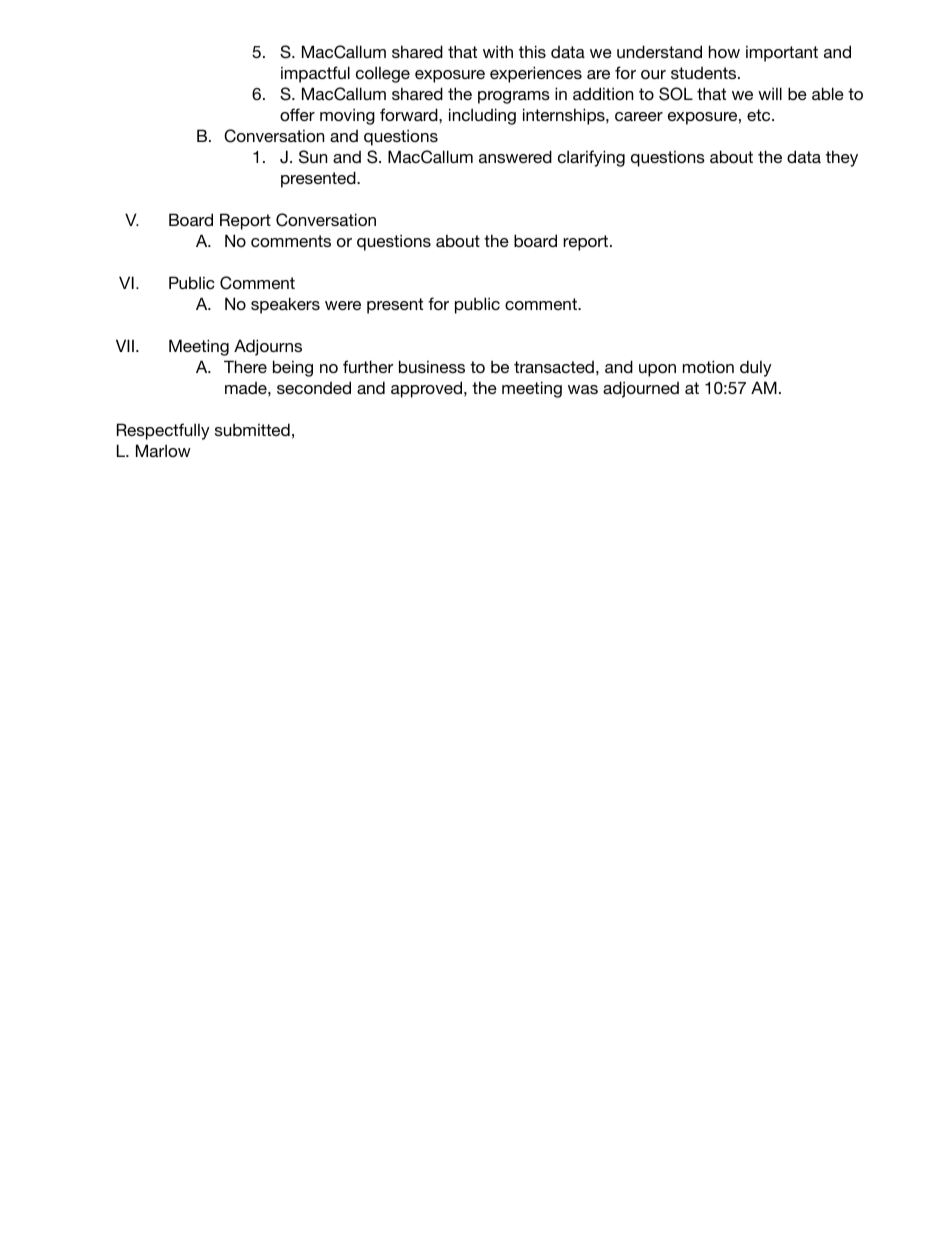 This screenshot has height=1233, width=952. Describe the element at coordinates (498, 51) in the screenshot. I see `with` at that location.
